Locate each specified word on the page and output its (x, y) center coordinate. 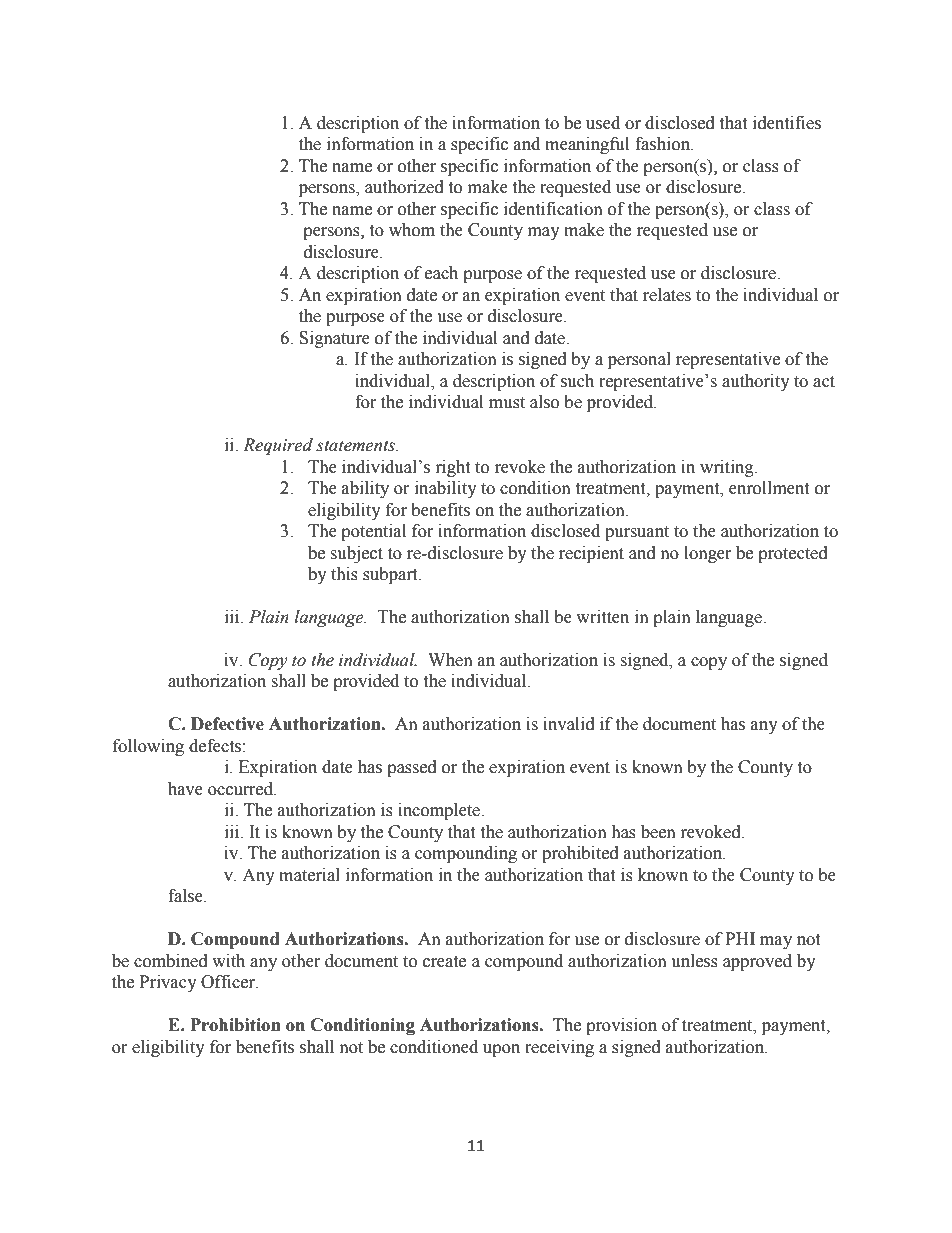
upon (501, 1050)
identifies (787, 123)
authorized (404, 187)
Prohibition (235, 1025)
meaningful (587, 145)
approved (757, 962)
